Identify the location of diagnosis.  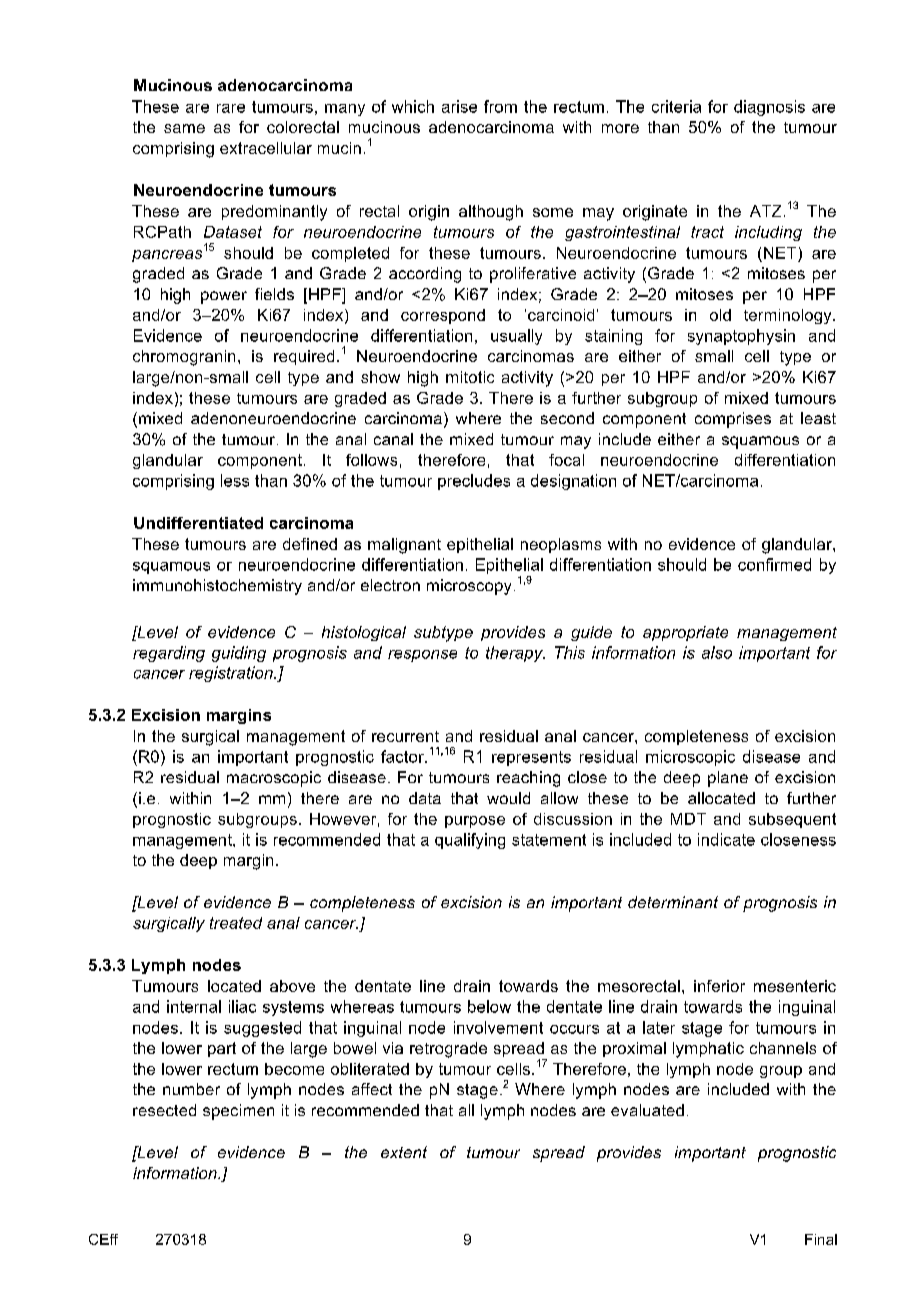
(769, 108).
